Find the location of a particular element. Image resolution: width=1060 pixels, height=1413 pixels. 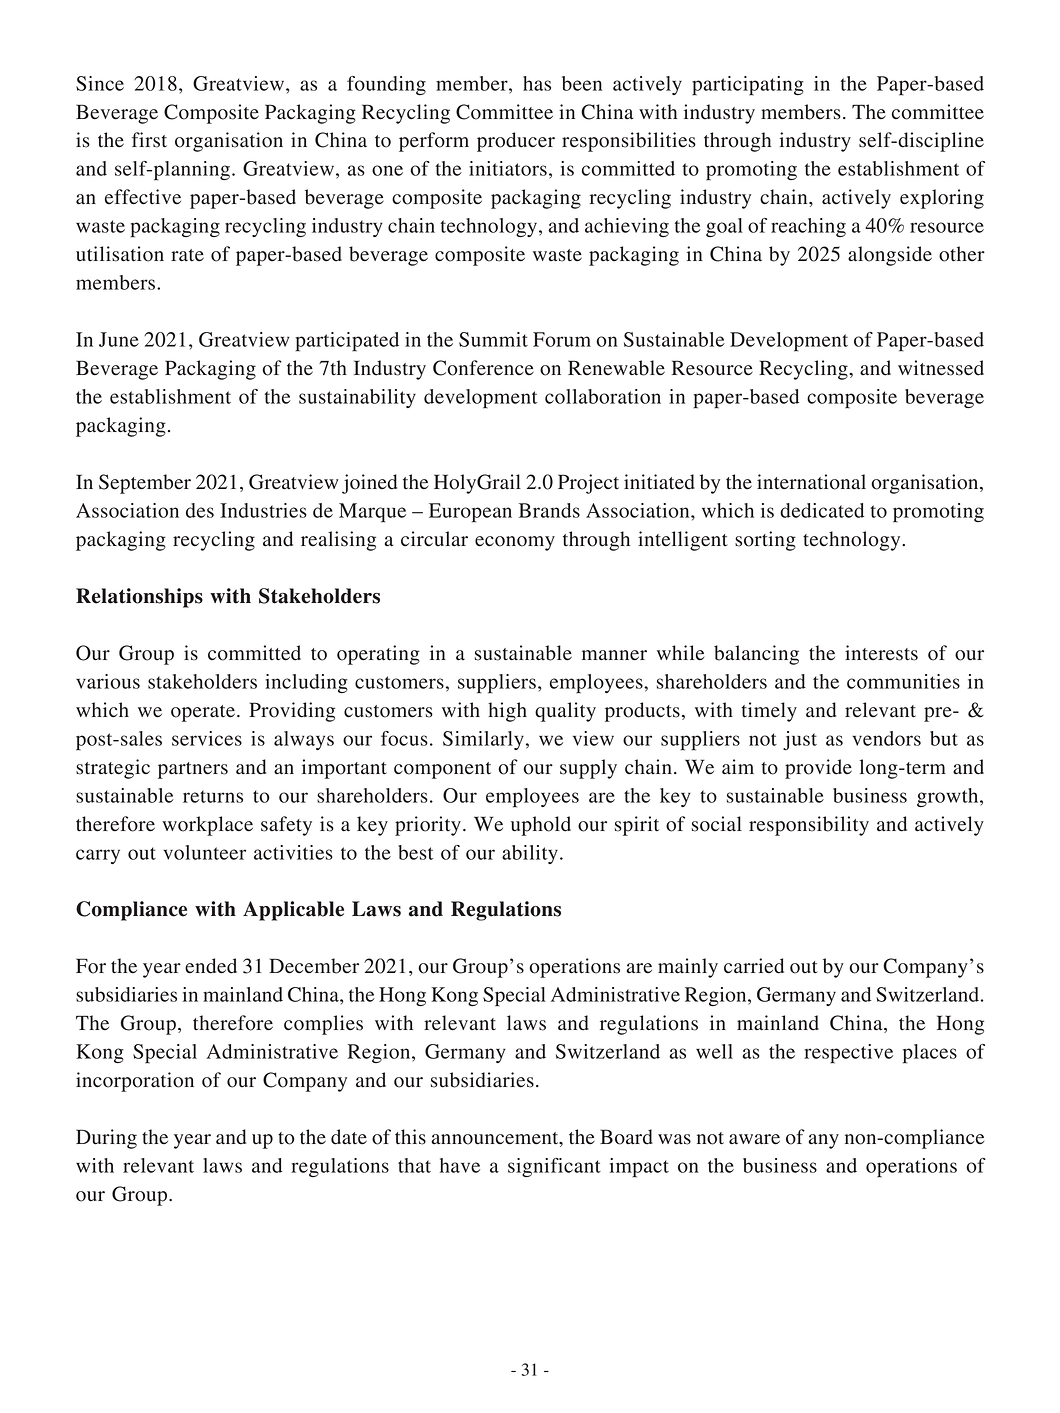

Conference is located at coordinates (483, 368).
